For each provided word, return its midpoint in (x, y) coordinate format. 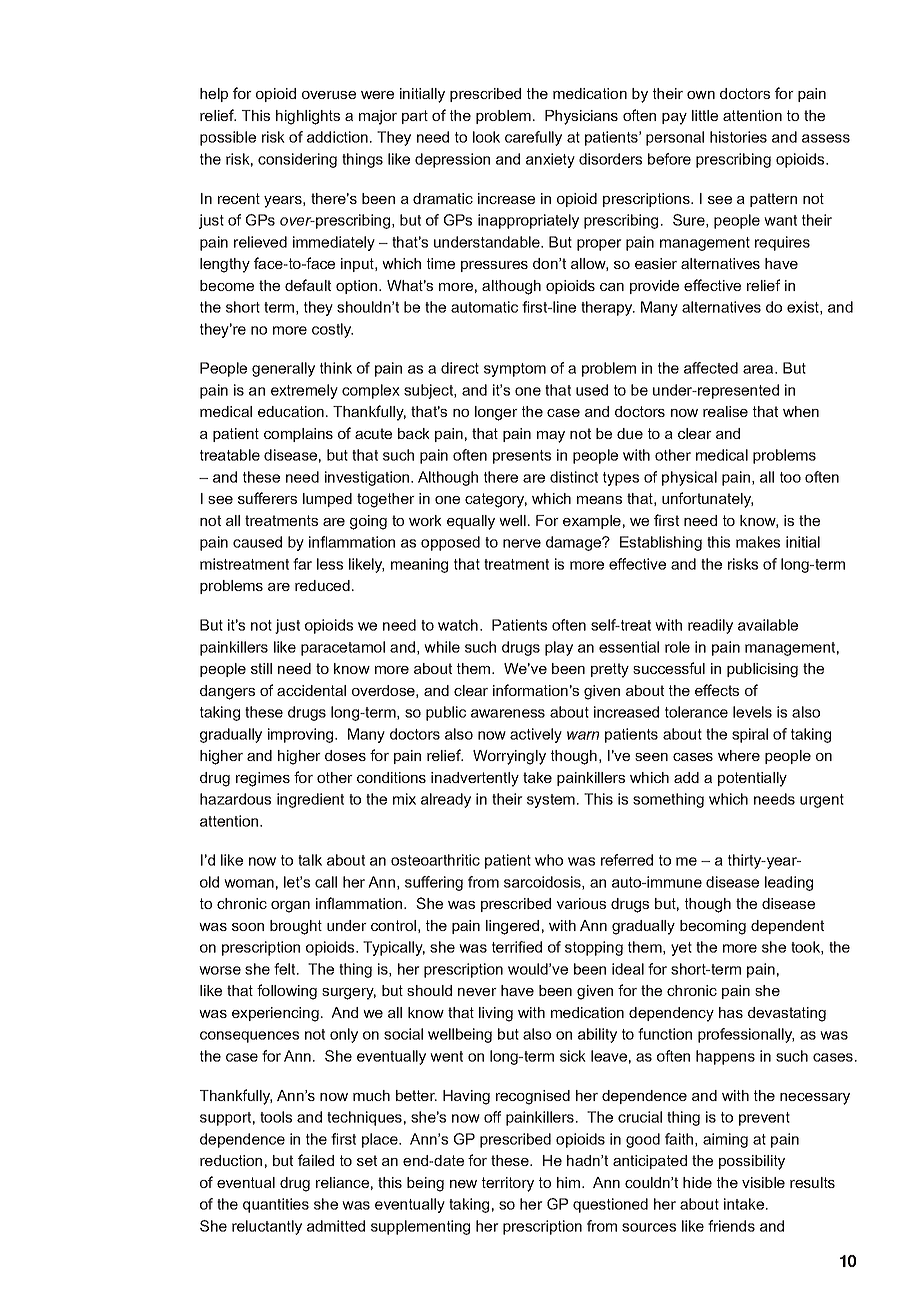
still (261, 668)
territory (508, 1184)
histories (738, 137)
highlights (308, 117)
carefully (533, 138)
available (768, 625)
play (559, 648)
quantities (276, 1205)
